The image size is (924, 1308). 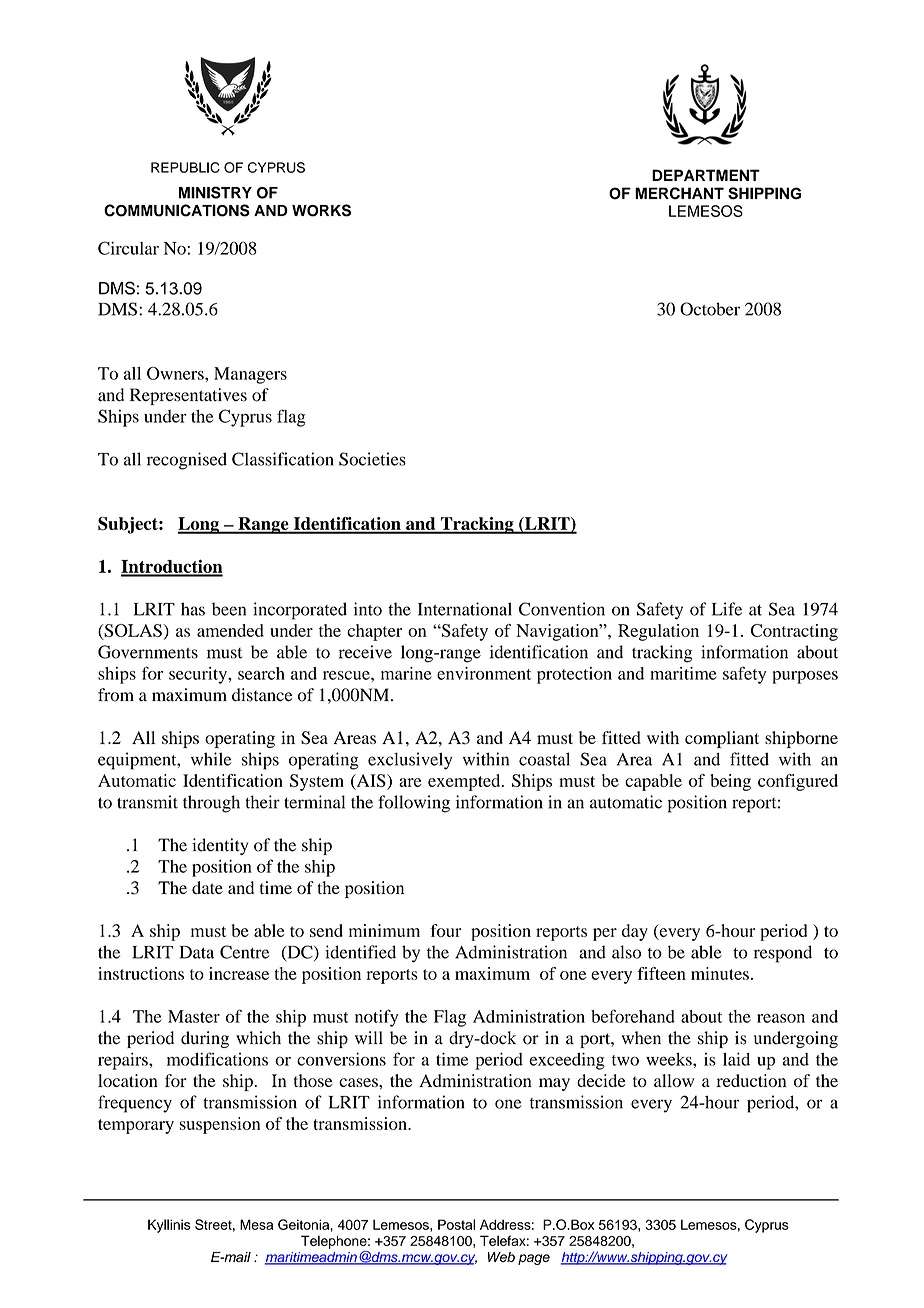 What do you see at coordinates (321, 210) in the page?
I see `WORKS` at bounding box center [321, 210].
